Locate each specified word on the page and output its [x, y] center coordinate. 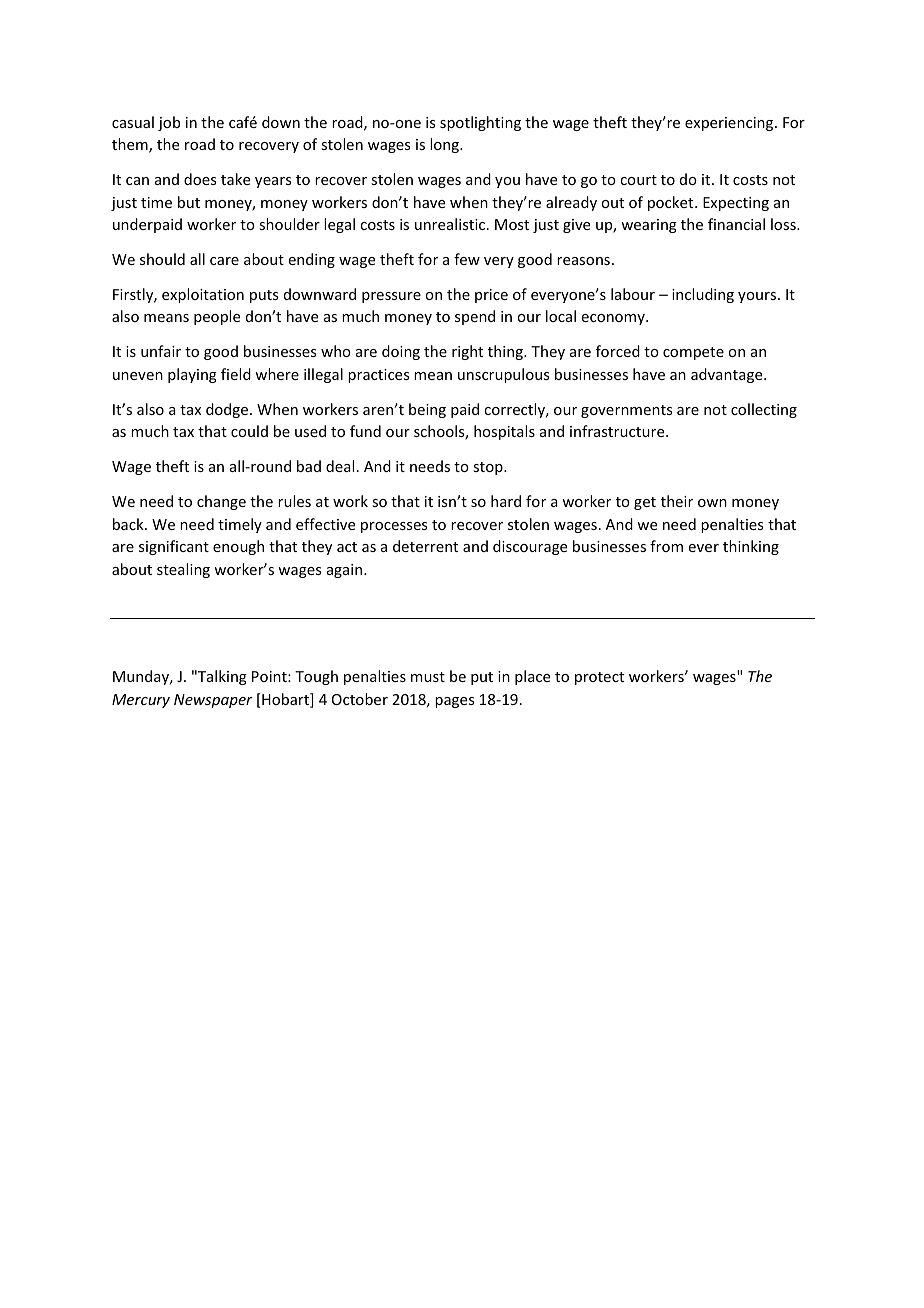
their [677, 501]
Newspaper [213, 701]
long [445, 145]
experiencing [730, 124]
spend [475, 317]
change [221, 502]
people [217, 317]
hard [506, 501]
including [703, 295]
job [169, 123]
